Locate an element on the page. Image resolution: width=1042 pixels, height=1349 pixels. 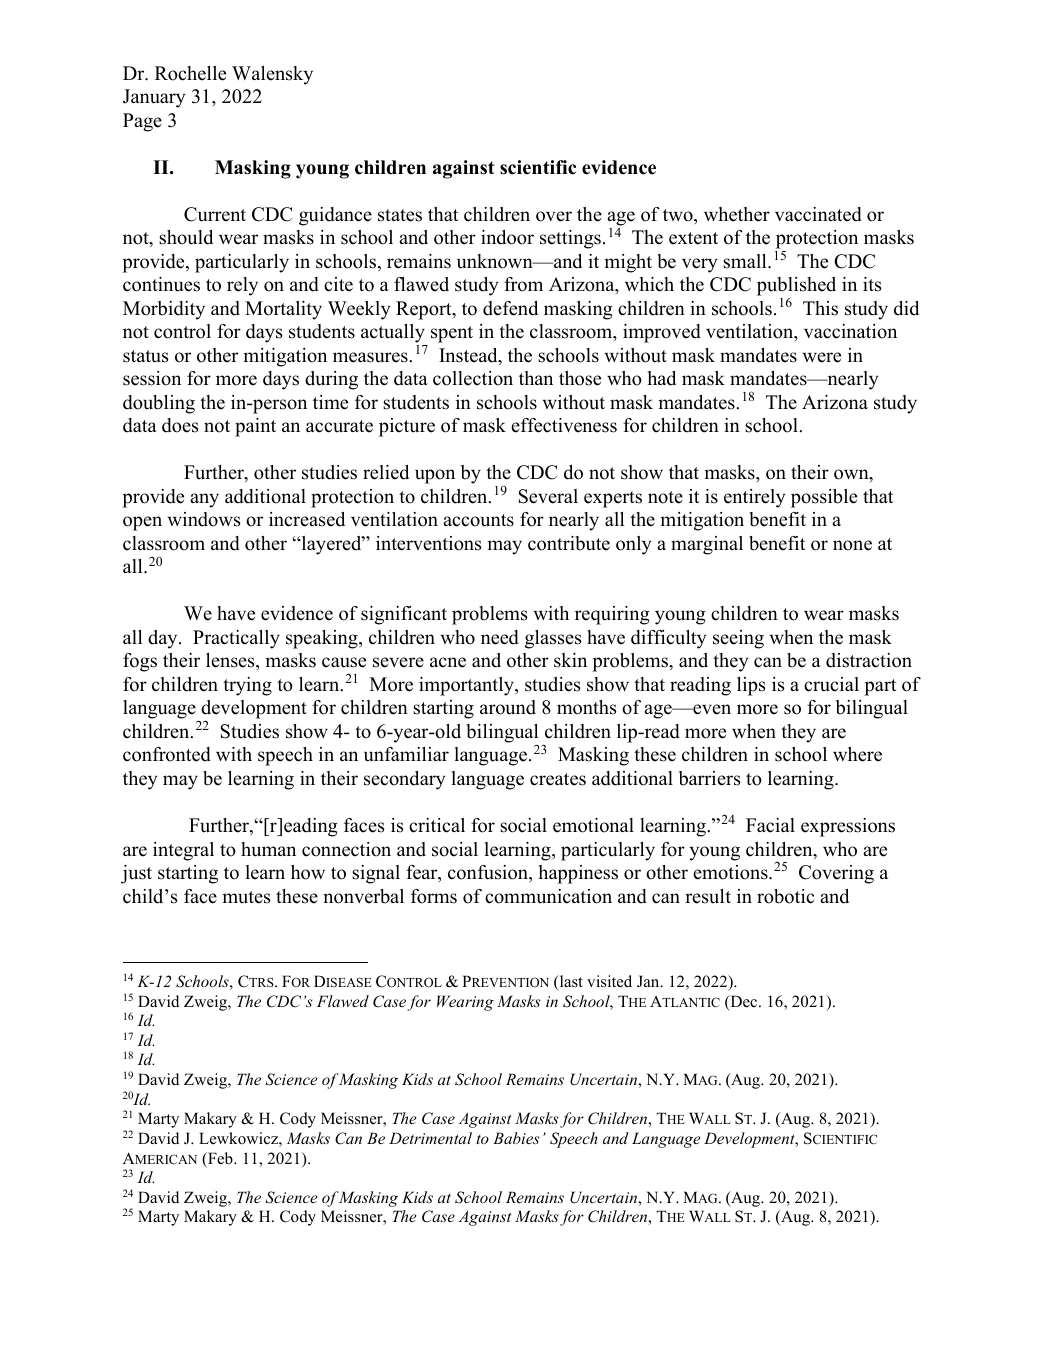
Feb is located at coordinates (220, 1159).
